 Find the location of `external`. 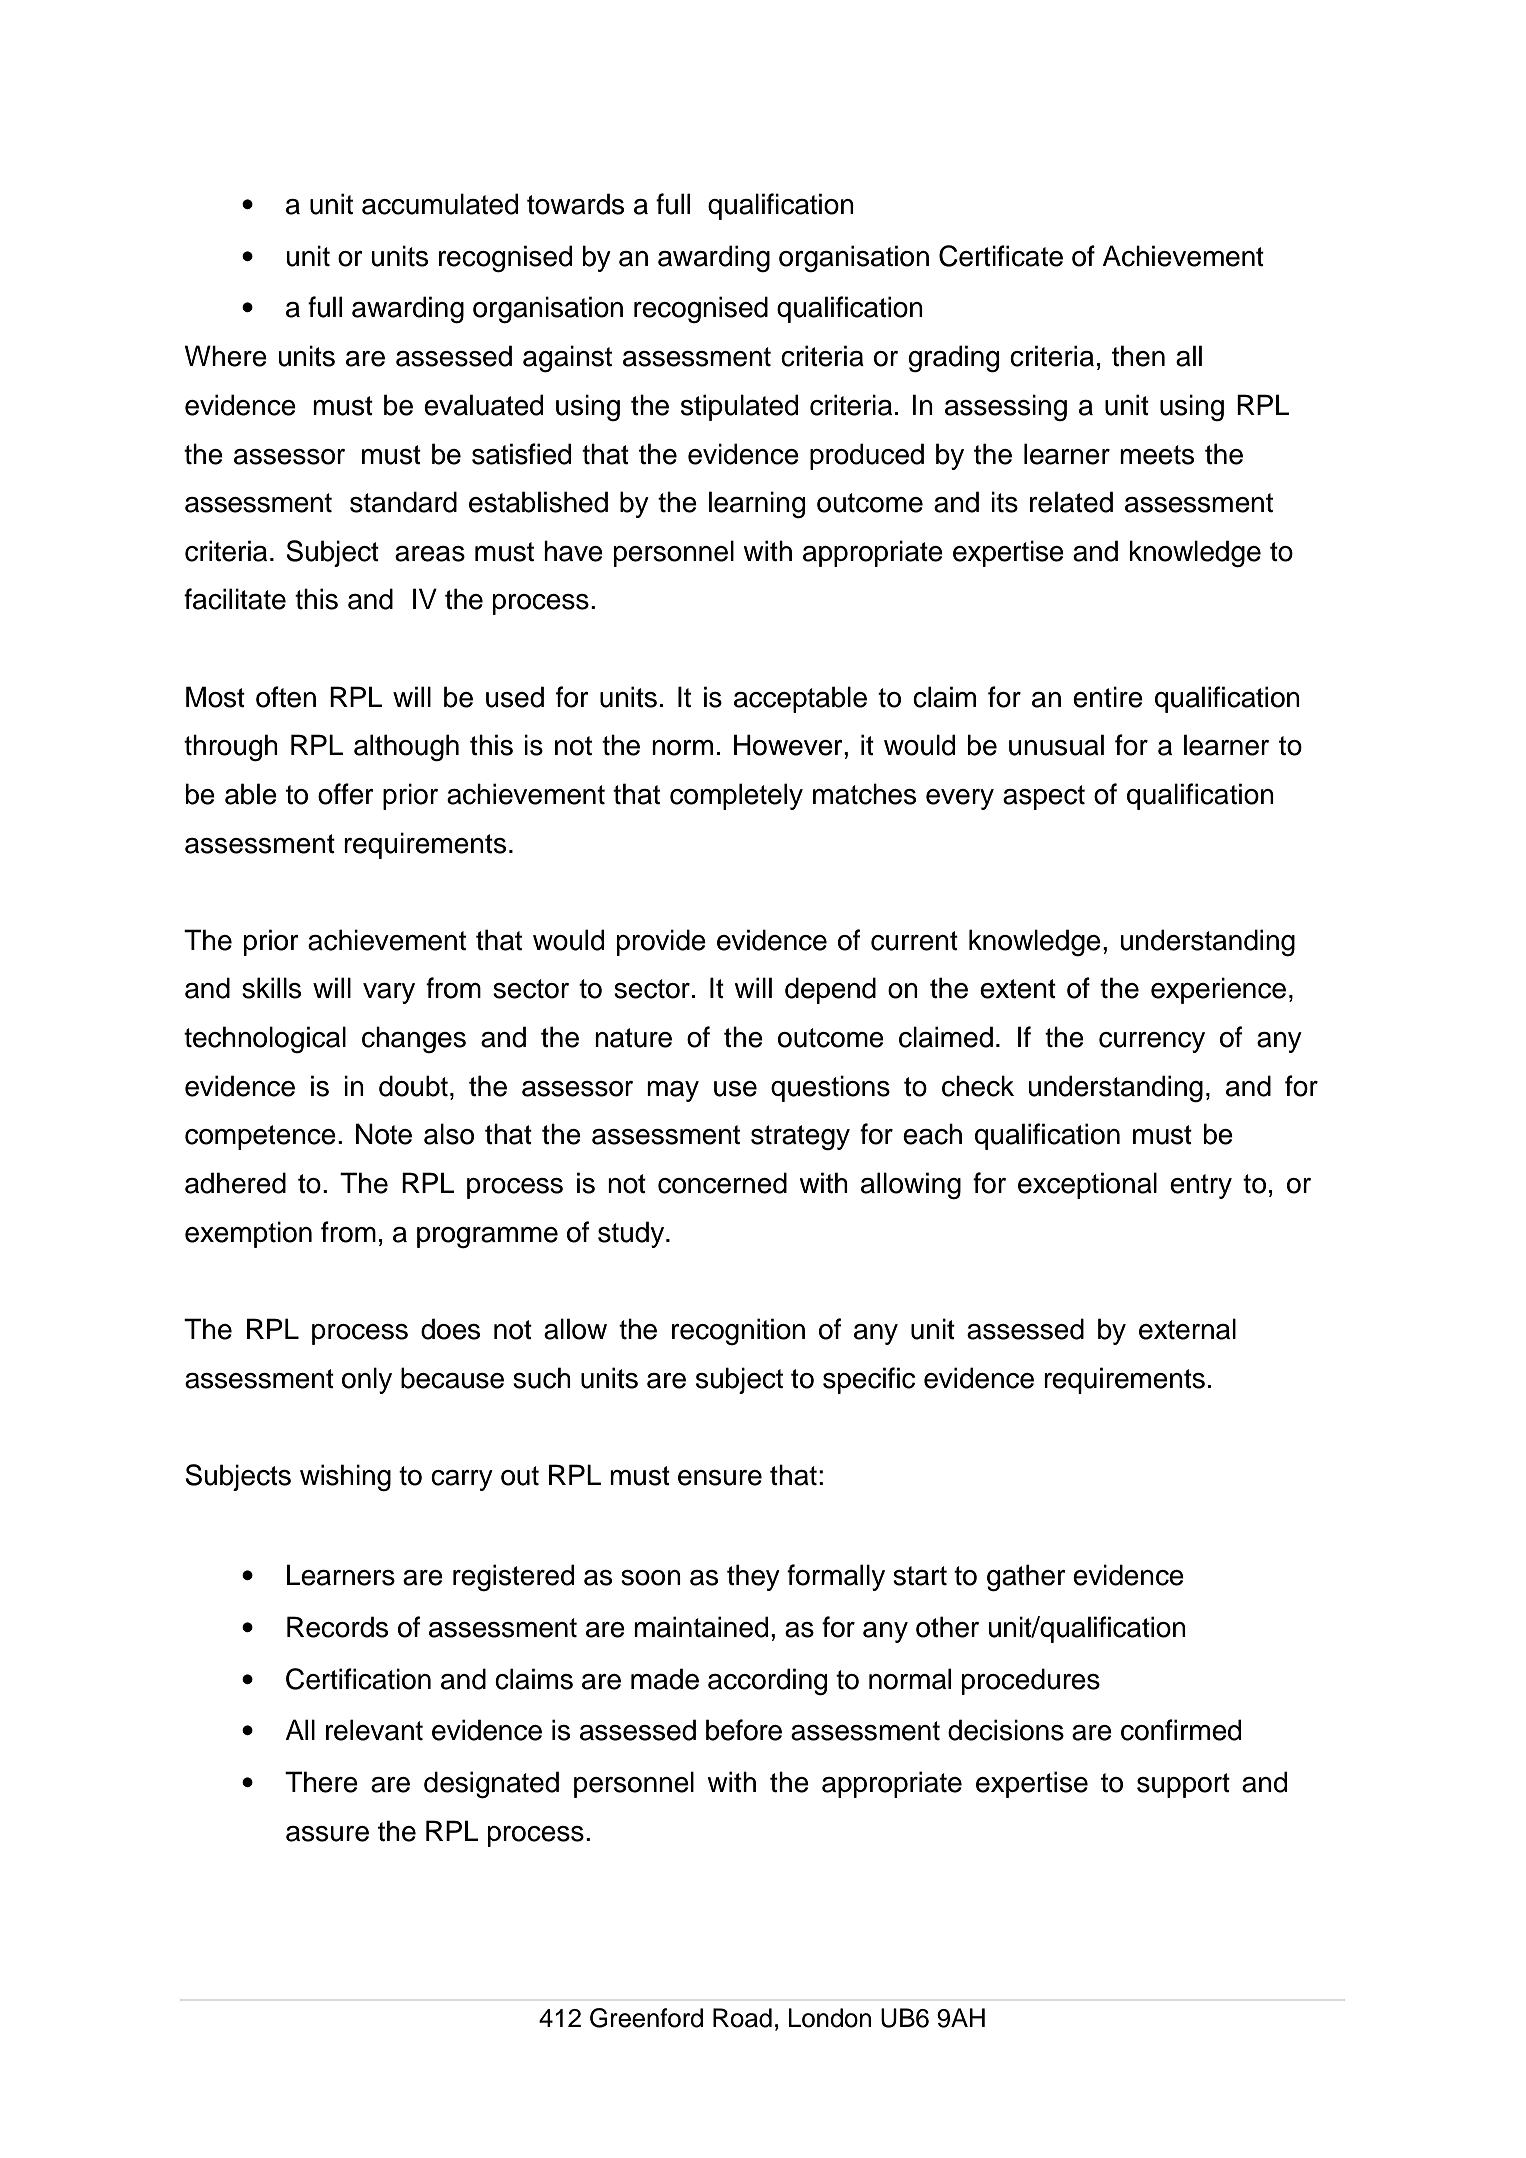

external is located at coordinates (1187, 1329).
